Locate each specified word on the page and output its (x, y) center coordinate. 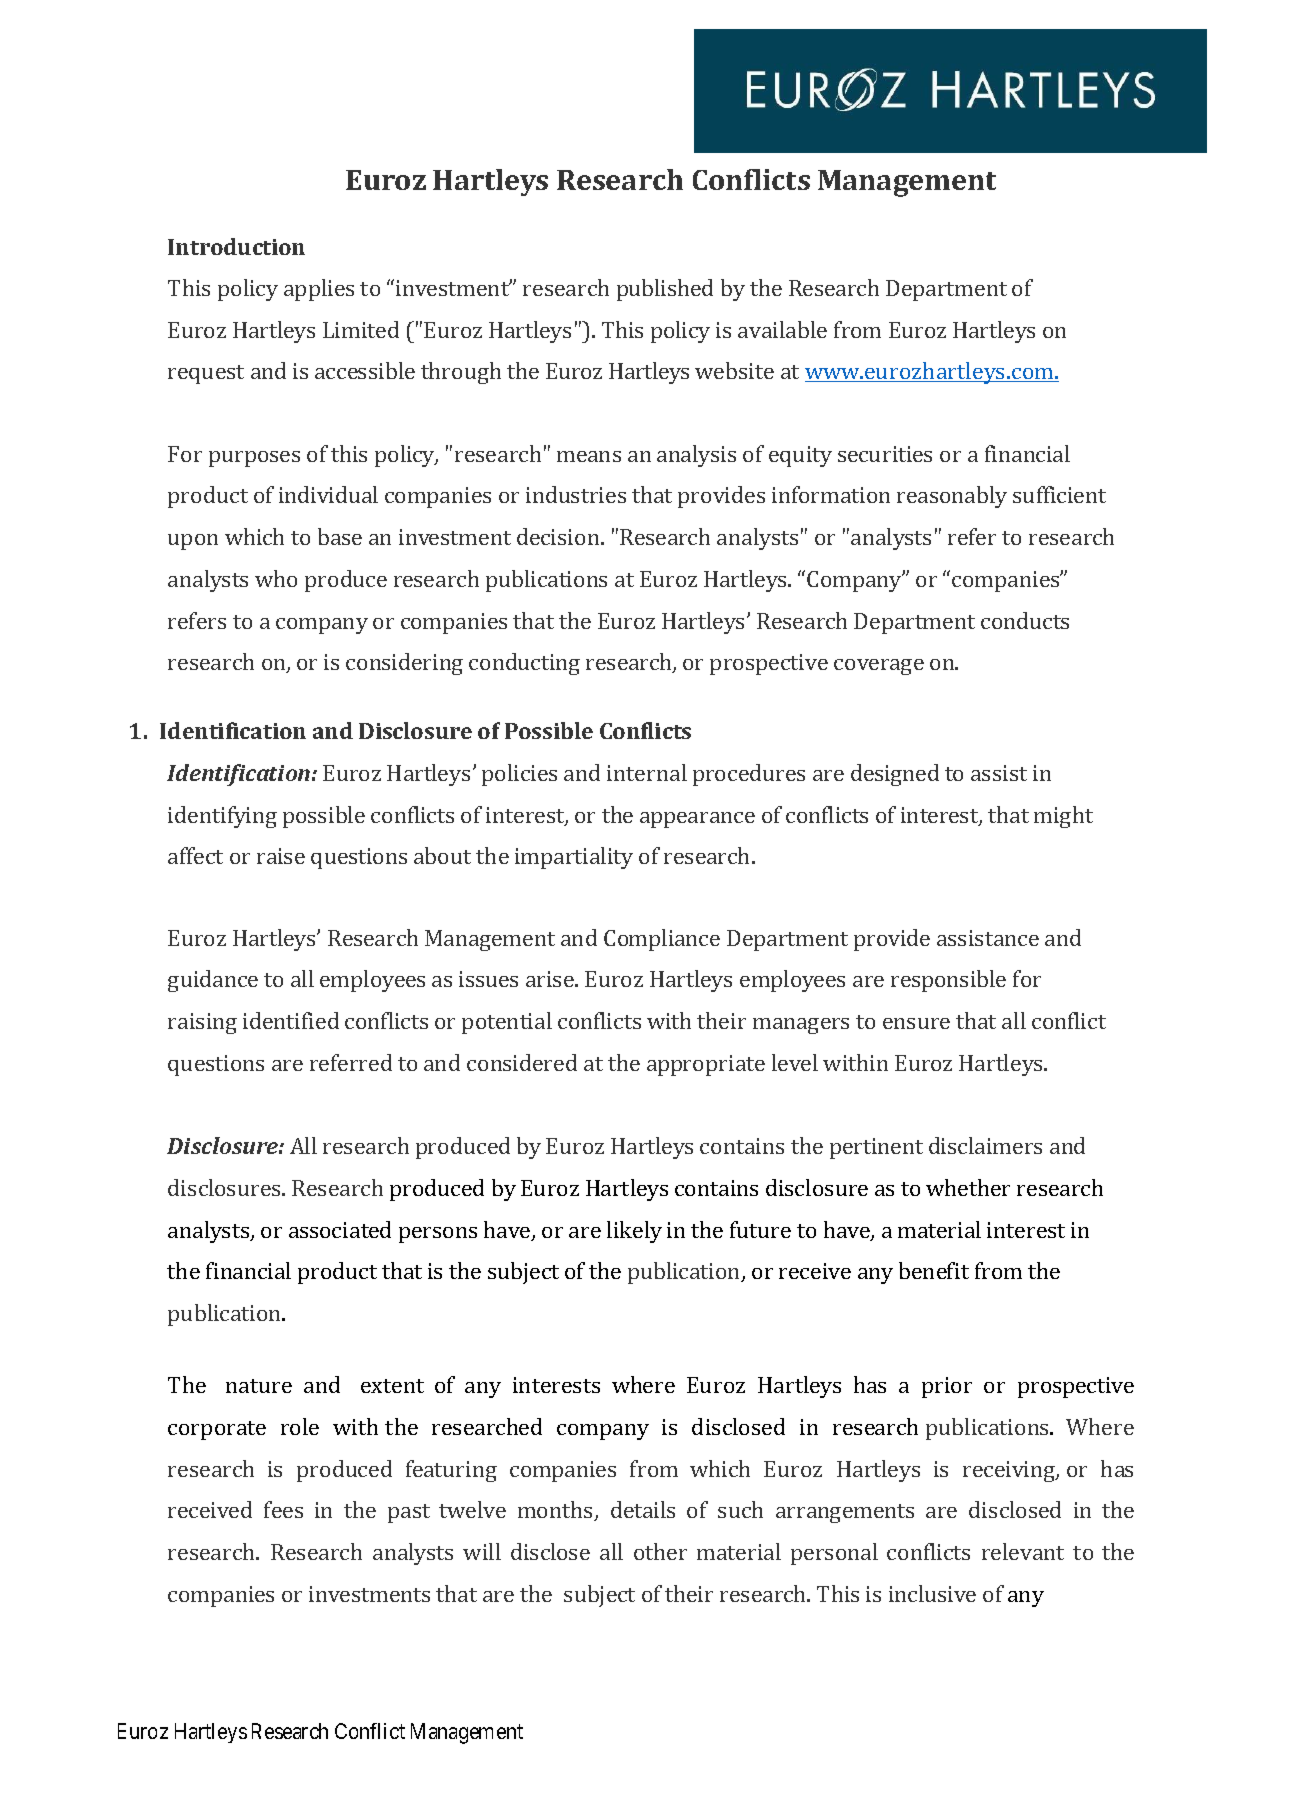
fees (283, 1509)
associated (340, 1229)
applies (319, 290)
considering (404, 664)
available (782, 329)
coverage (879, 667)
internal (647, 772)
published (665, 290)
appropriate (706, 1065)
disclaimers (985, 1145)
